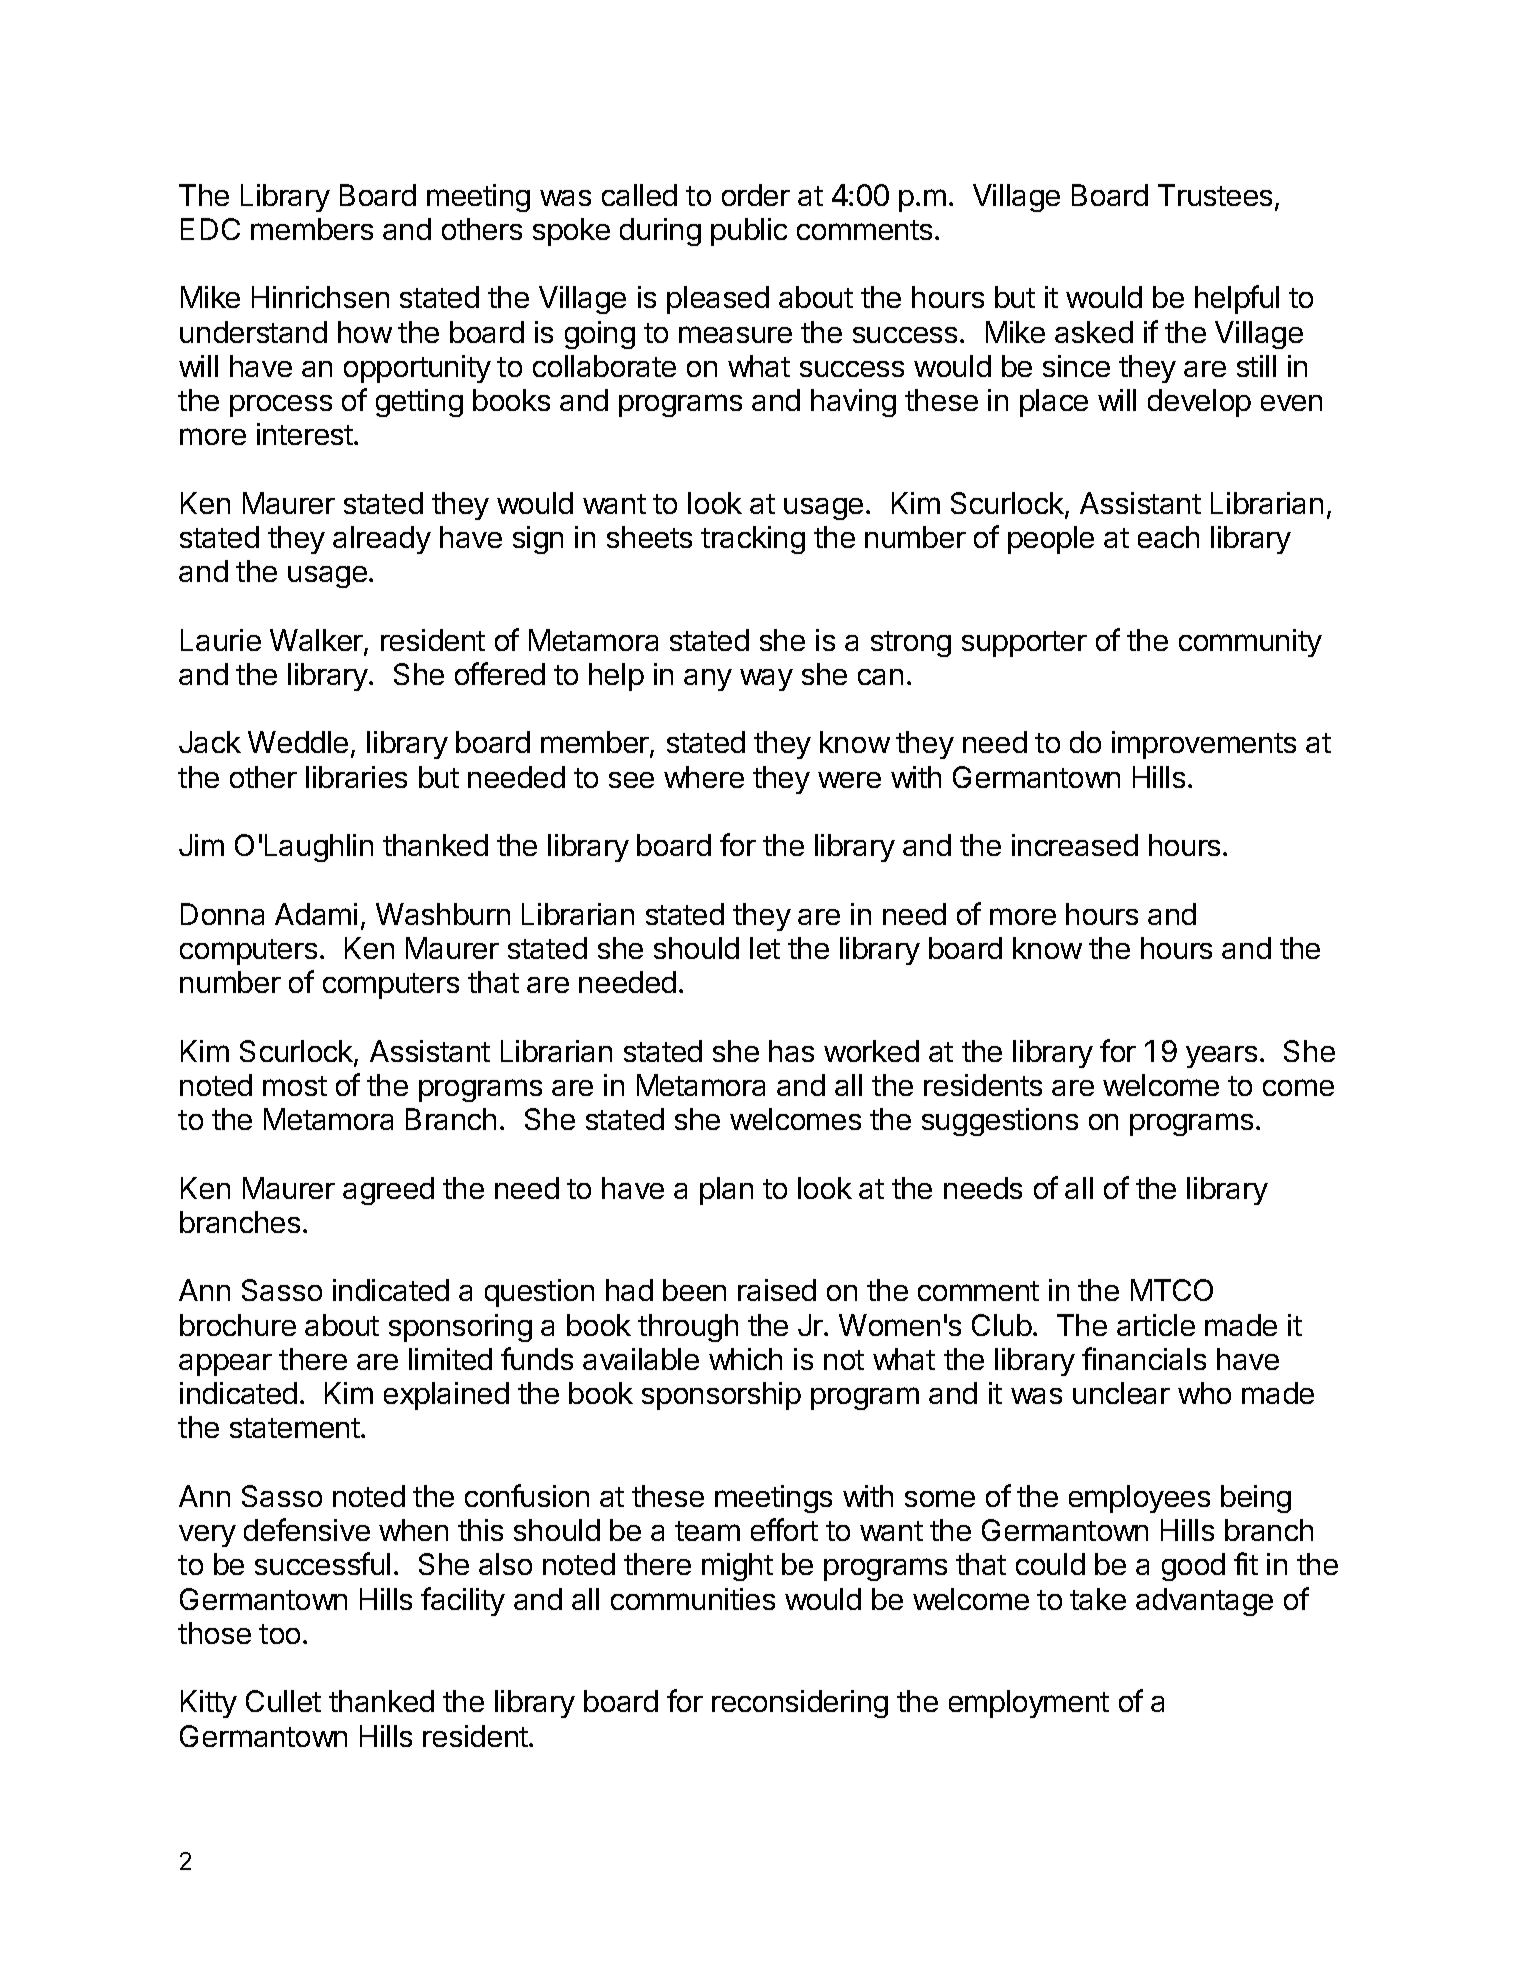  I want to click on article, so click(1156, 1325).
